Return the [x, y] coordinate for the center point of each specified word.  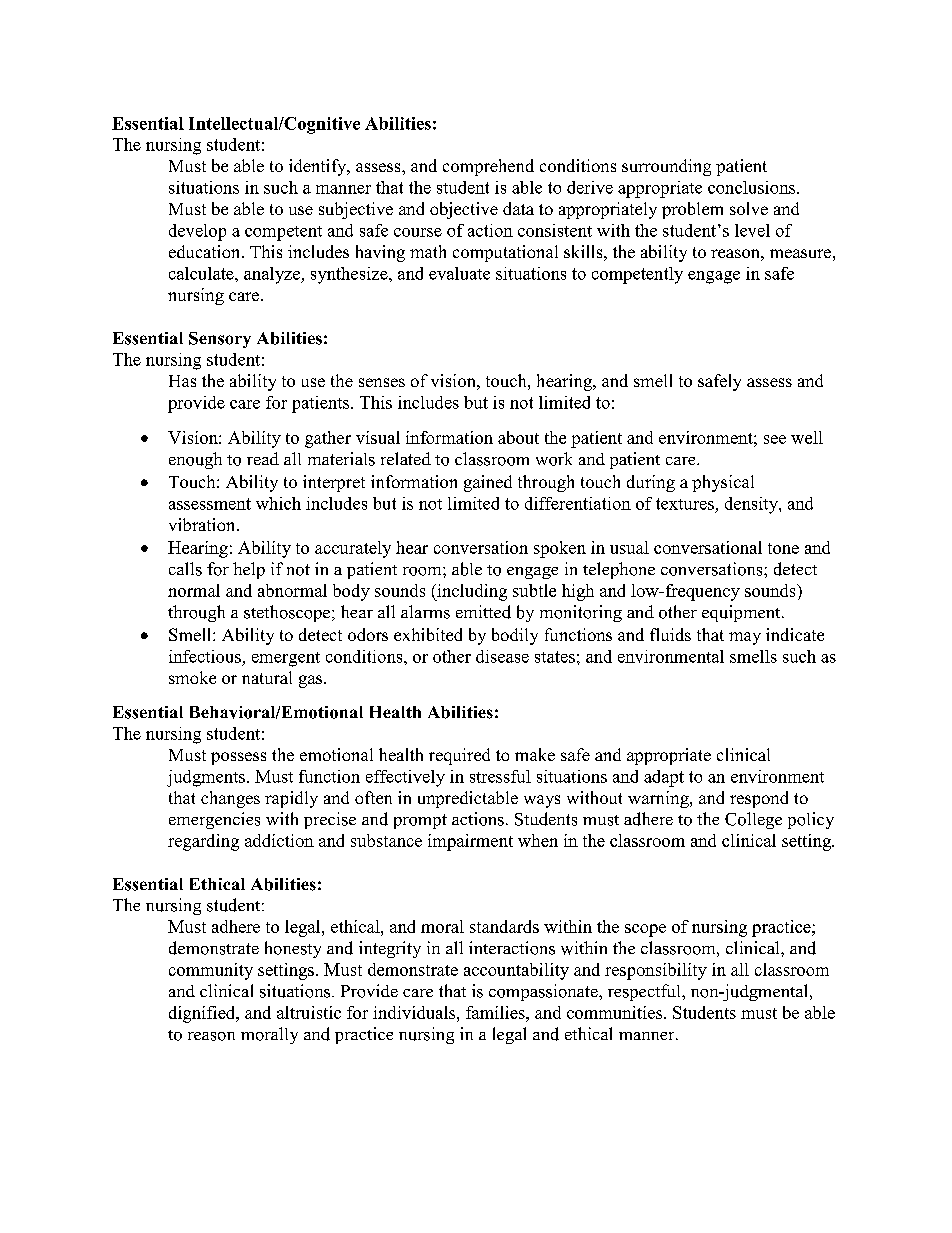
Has [182, 381]
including [471, 592]
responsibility [656, 971]
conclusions [753, 187]
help [249, 570]
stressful [500, 776]
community [211, 971]
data [518, 208]
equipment [742, 613]
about [518, 437]
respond [759, 799]
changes [230, 799]
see [775, 439]
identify [319, 167]
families [496, 1012]
